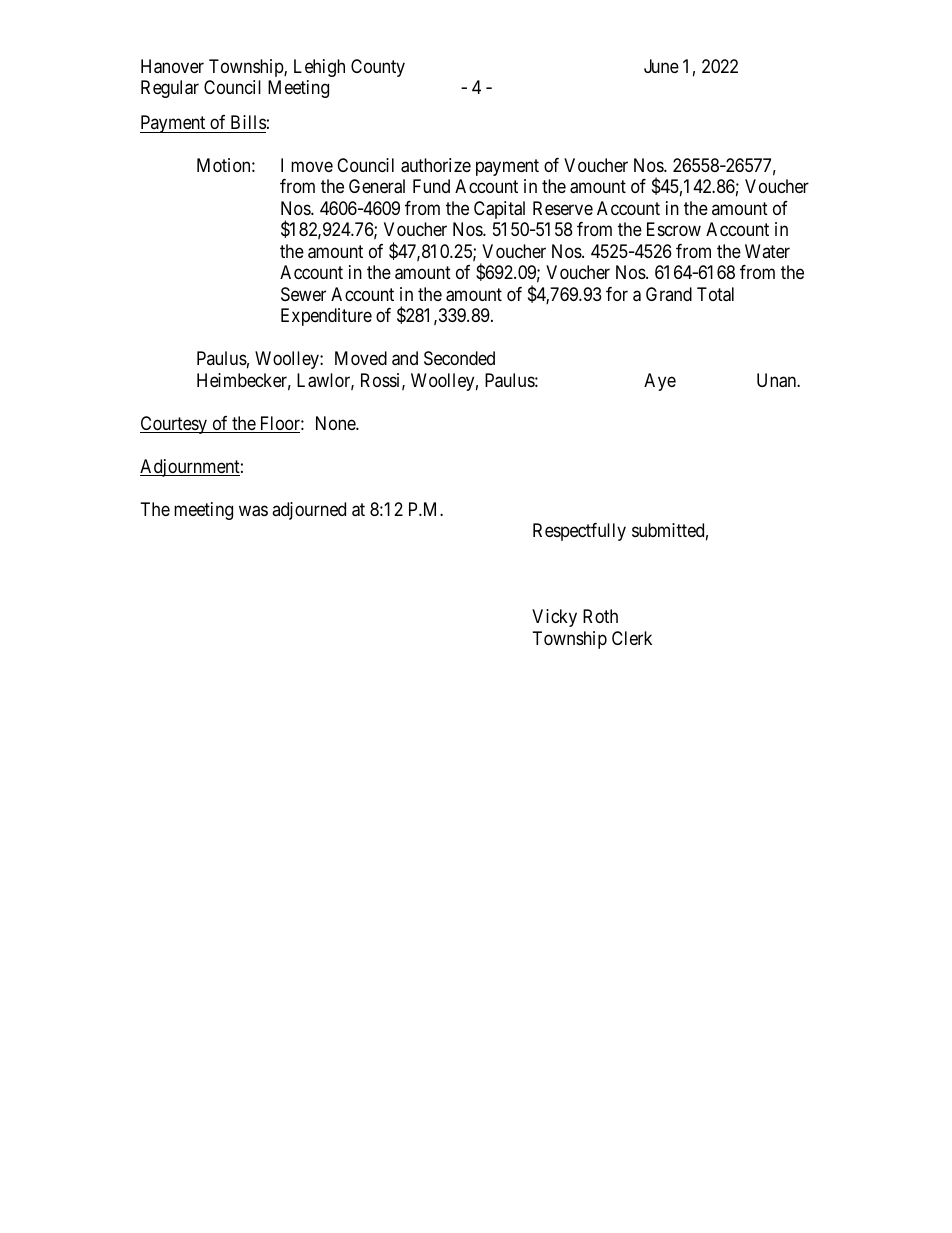  Describe the element at coordinates (378, 68) in the image. I see `County` at that location.
